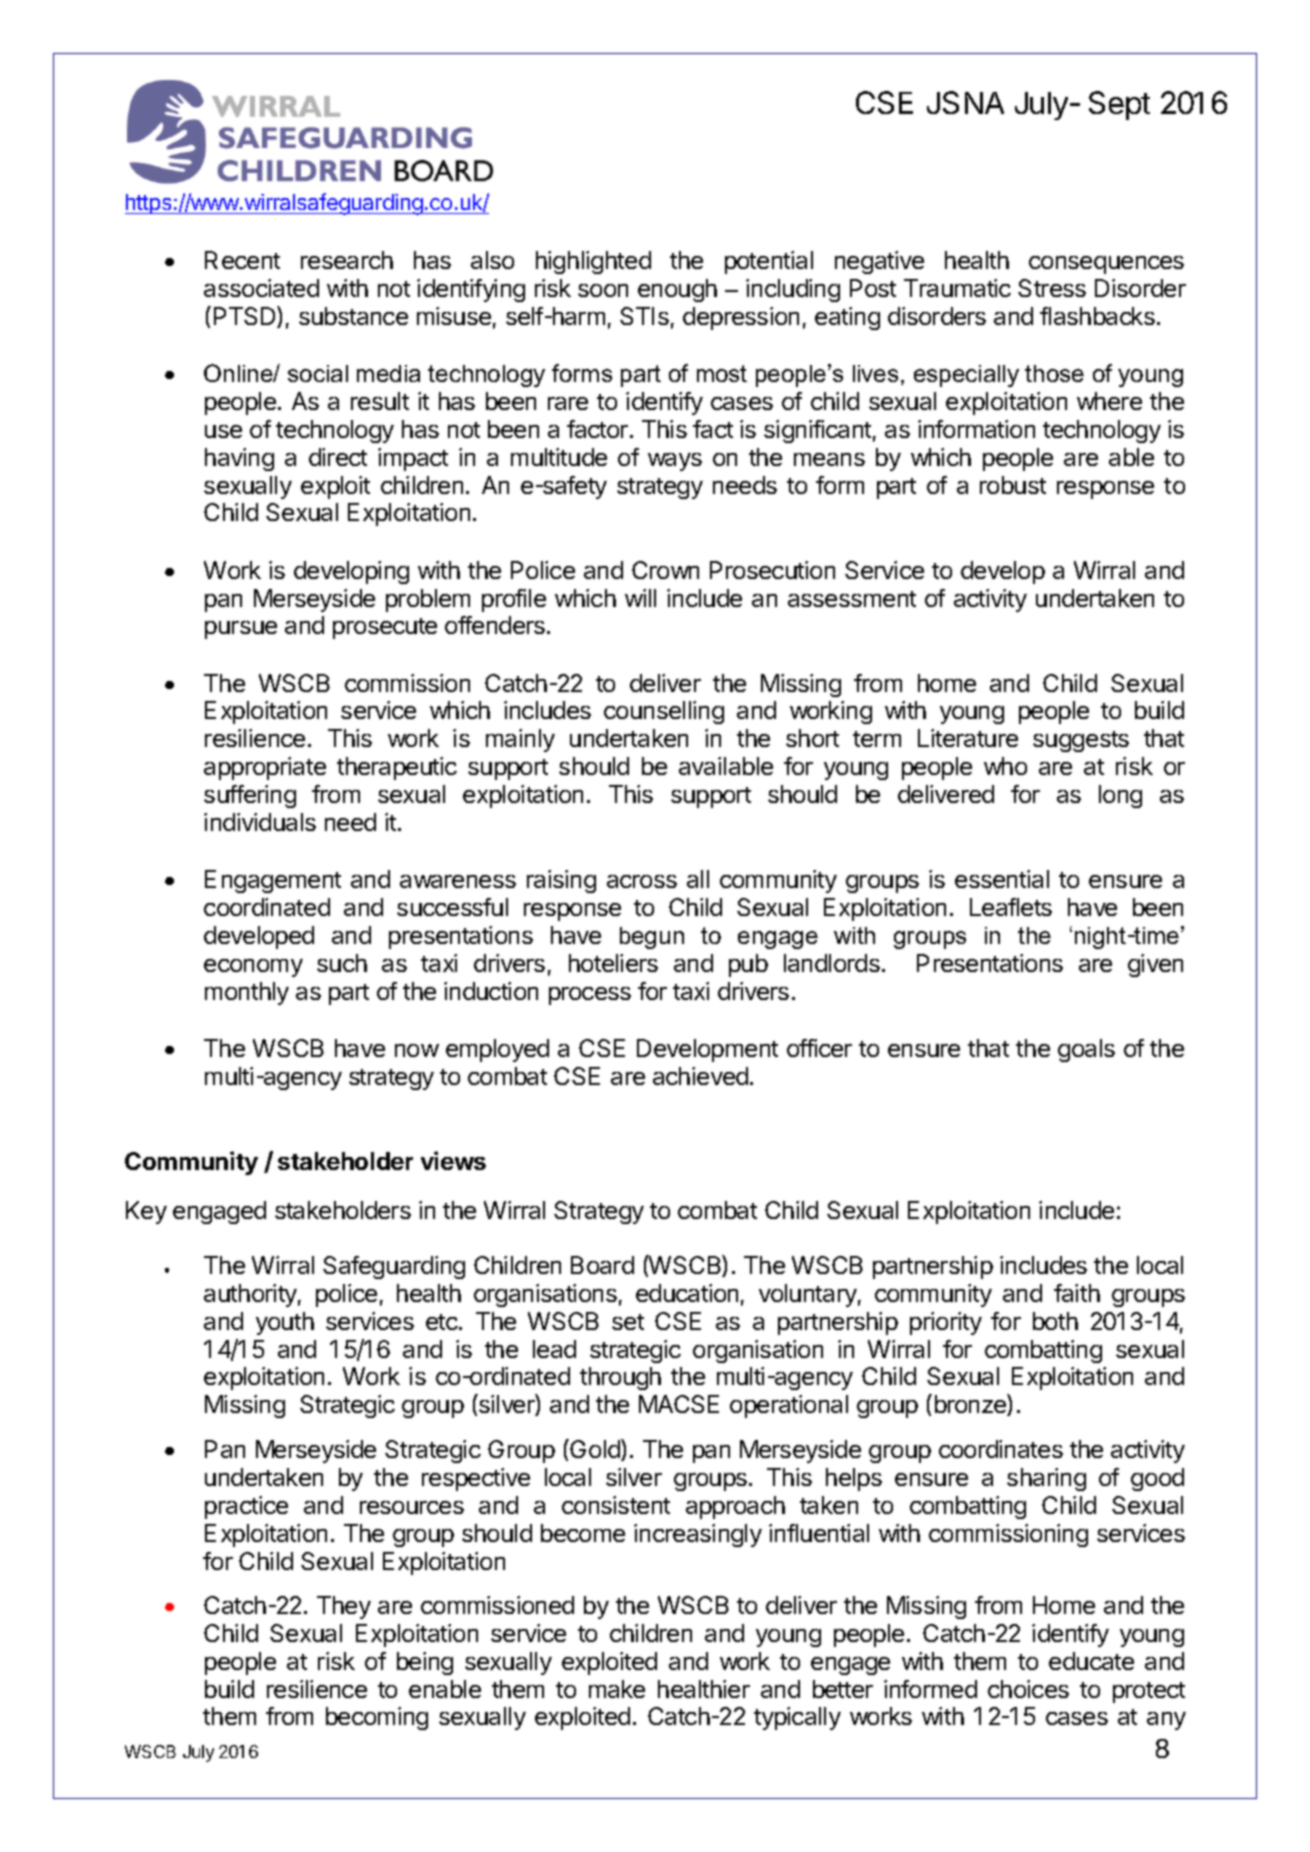  Describe the element at coordinates (1077, 1293) in the screenshot. I see `faith` at that location.
